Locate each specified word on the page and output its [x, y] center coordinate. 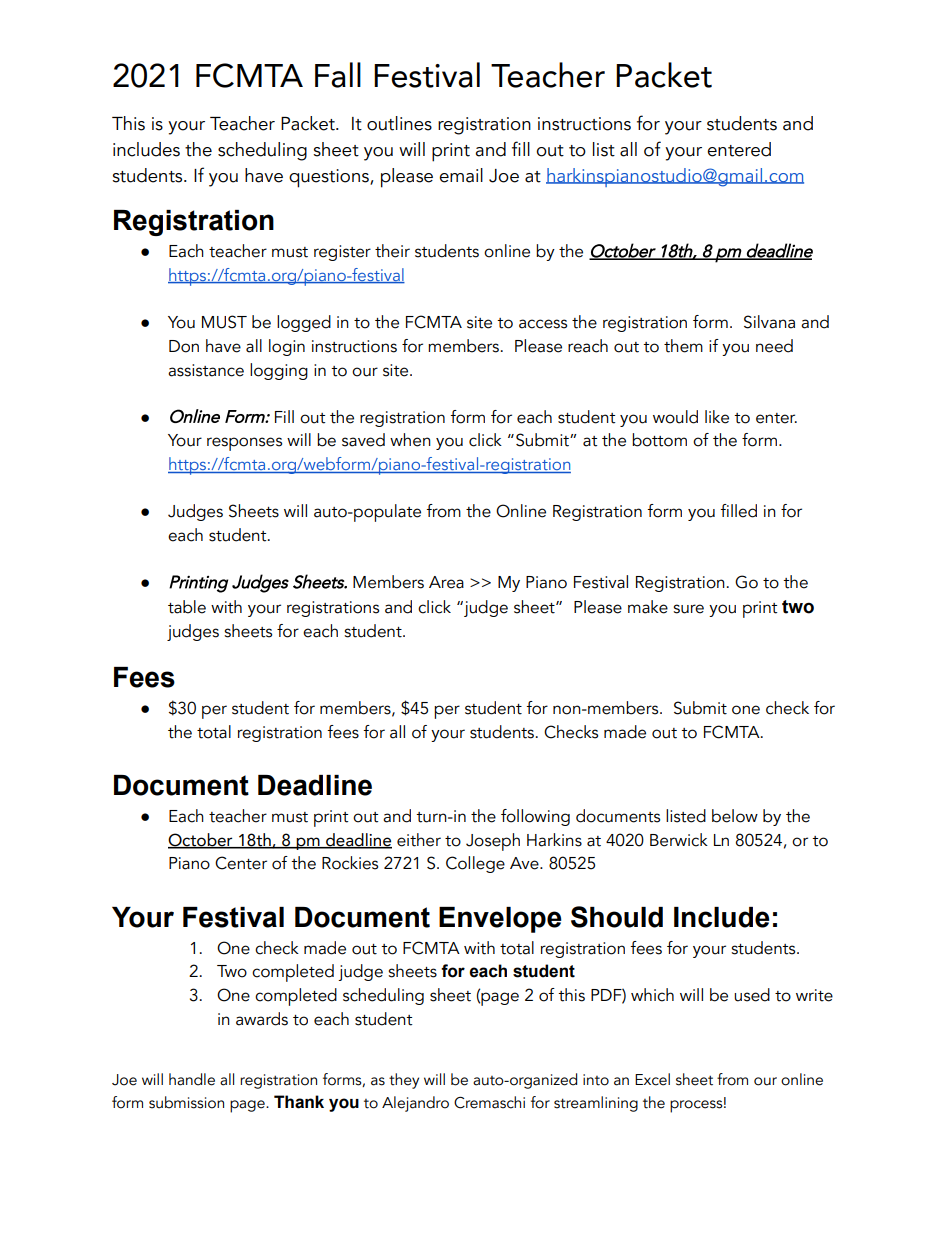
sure [688, 609]
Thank [299, 1102]
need [774, 346]
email [461, 175]
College [475, 864]
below [735, 816]
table [187, 607]
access [543, 324]
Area [446, 582]
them [683, 346]
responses [244, 444]
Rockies [350, 863]
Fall [338, 75]
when [410, 440]
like [717, 417]
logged [304, 323]
